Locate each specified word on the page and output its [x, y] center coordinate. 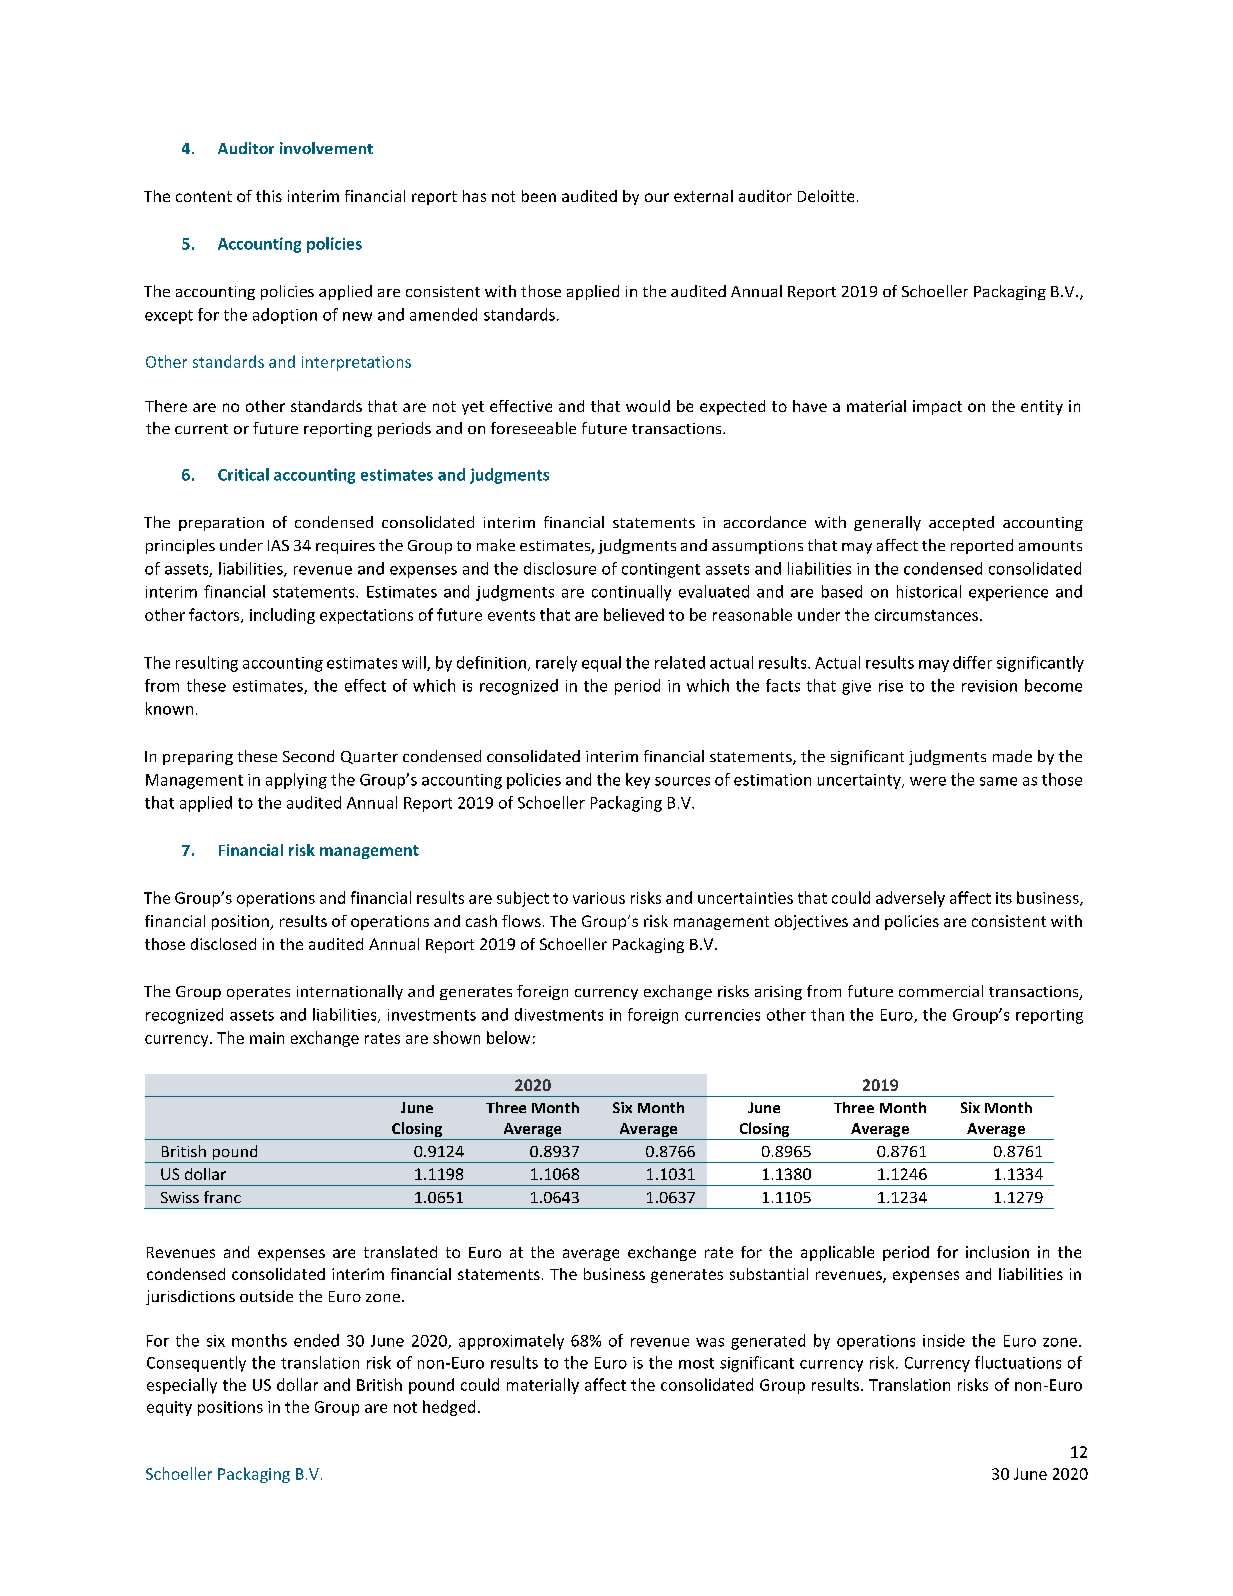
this [269, 196]
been [539, 196]
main [267, 1038]
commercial [941, 991]
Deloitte [826, 196]
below [508, 1037]
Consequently [196, 1364]
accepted [961, 523]
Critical [243, 474]
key [638, 781]
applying [296, 781]
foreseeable [533, 428]
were [928, 781]
